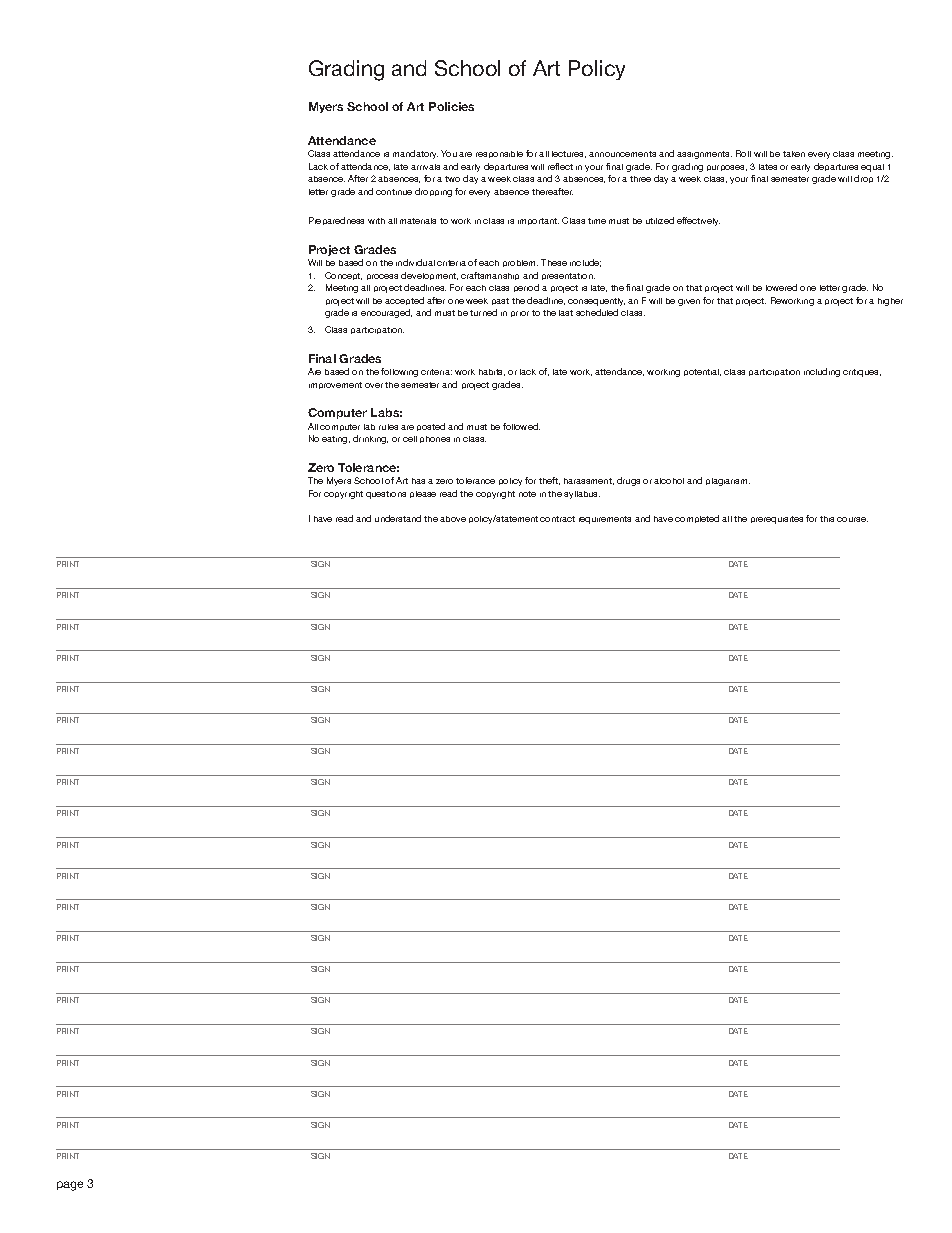  Describe the element at coordinates (605, 520) in the page. I see `requirements` at that location.
